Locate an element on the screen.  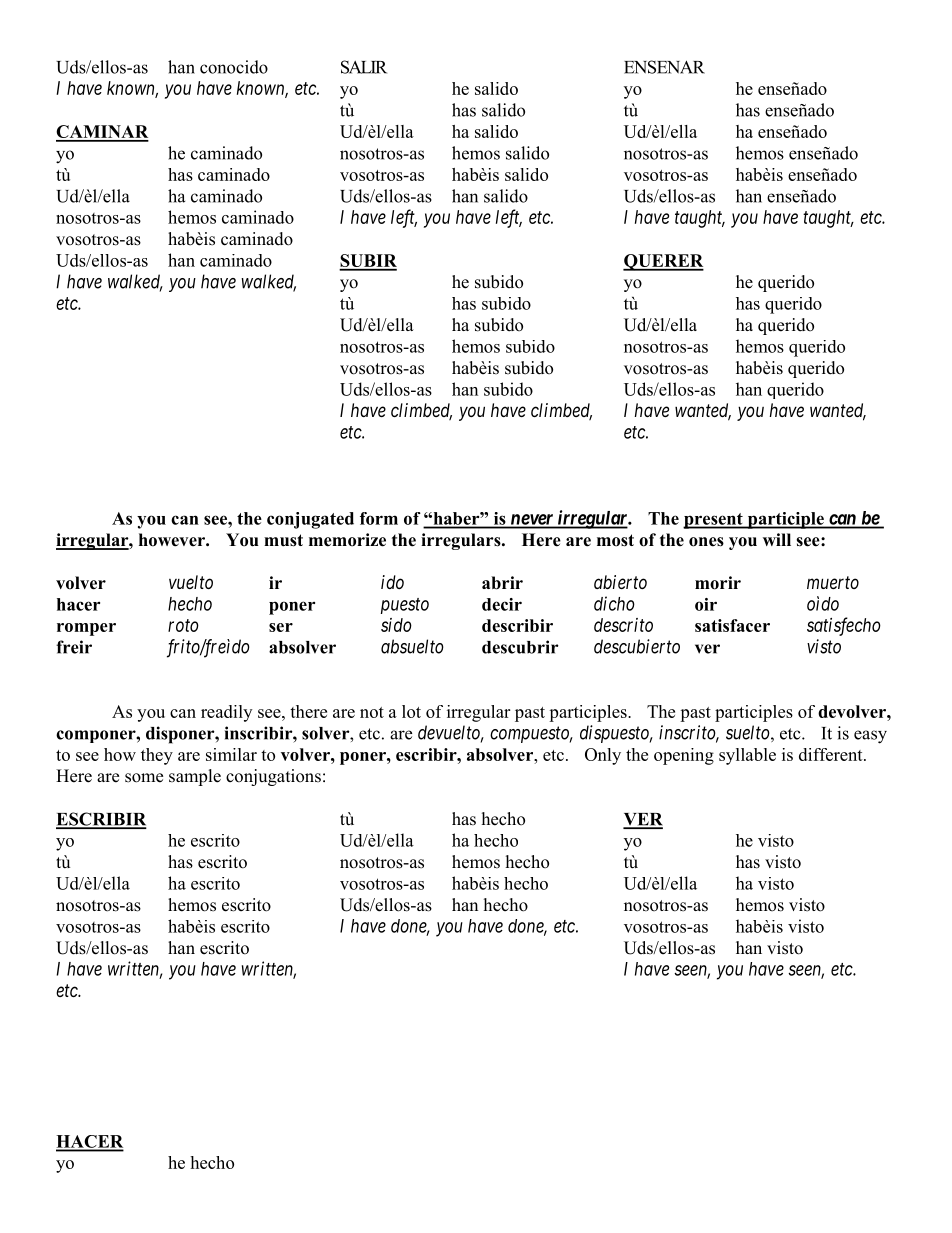
sido is located at coordinates (396, 625).
